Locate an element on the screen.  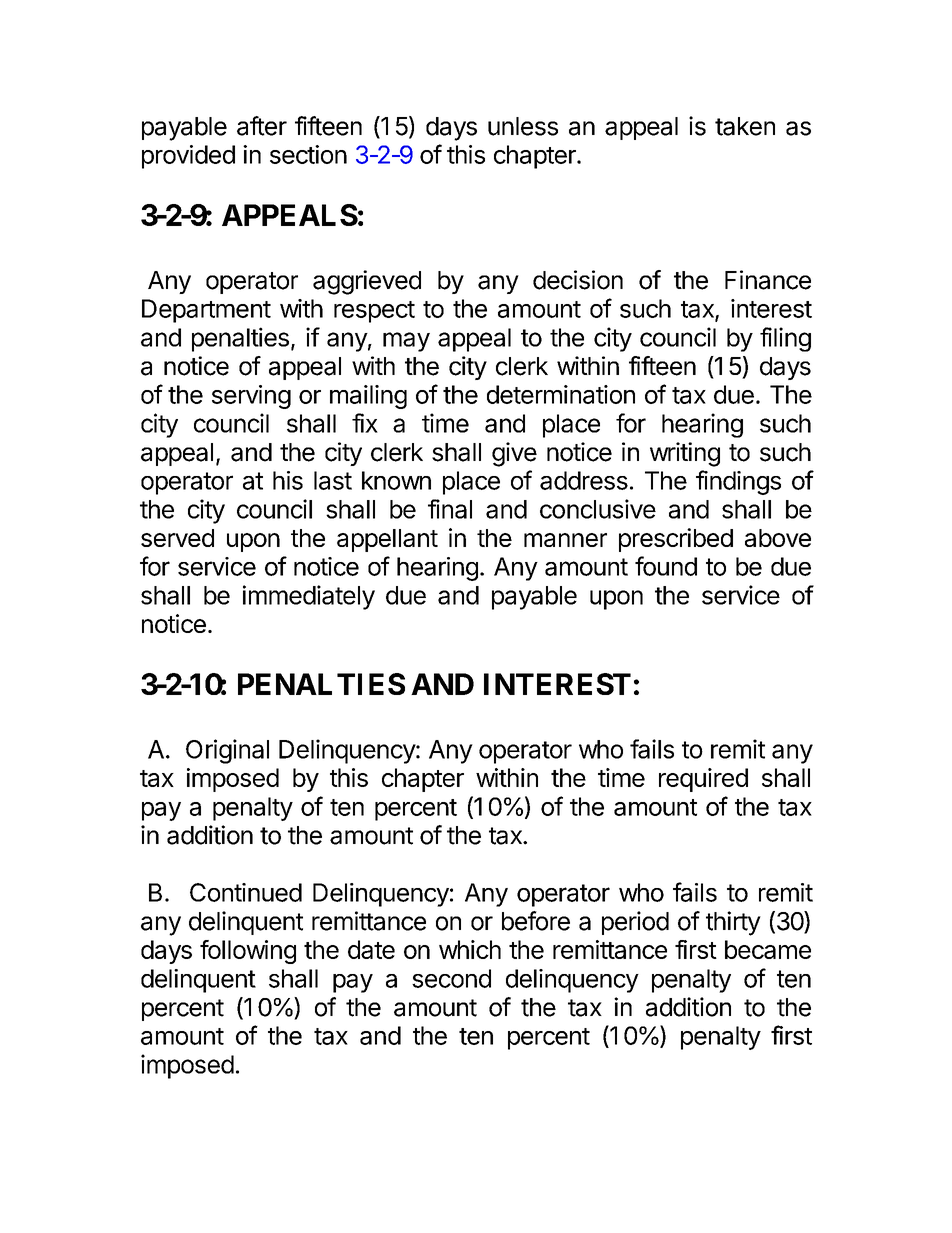
taken is located at coordinates (745, 126).
